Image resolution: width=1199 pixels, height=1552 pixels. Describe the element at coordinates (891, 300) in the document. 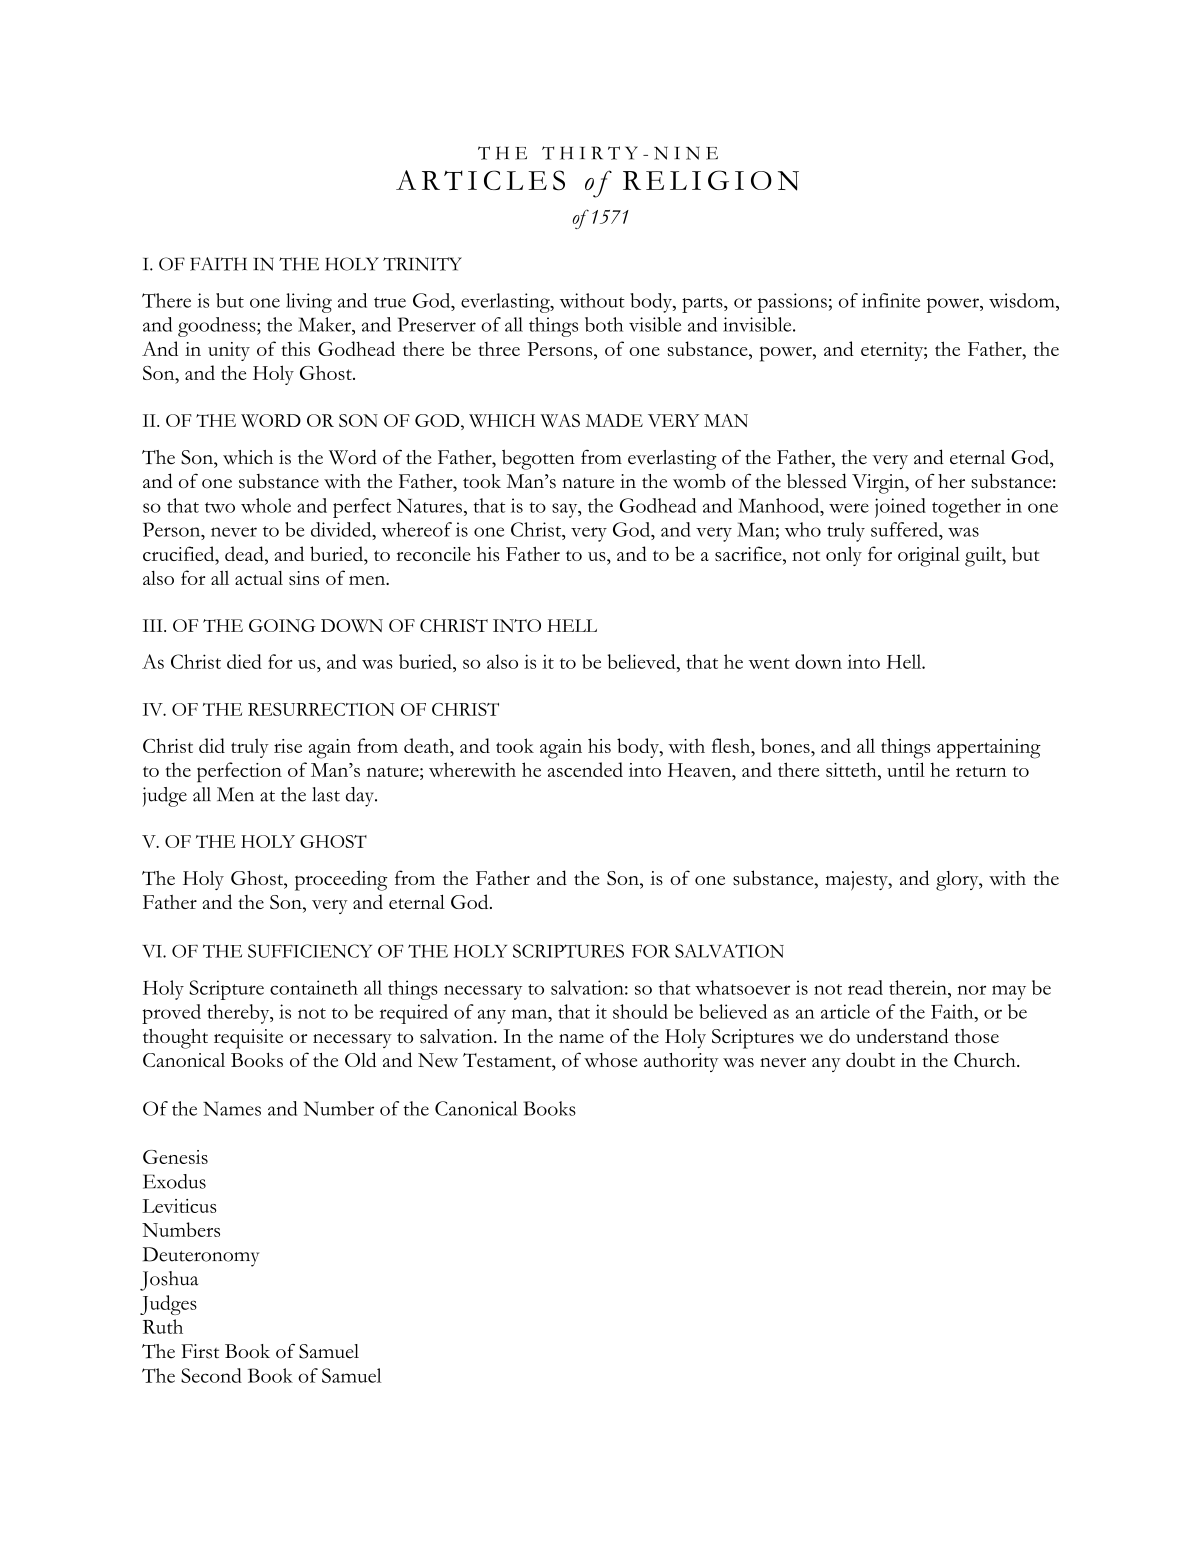

I see `infinite` at that location.
